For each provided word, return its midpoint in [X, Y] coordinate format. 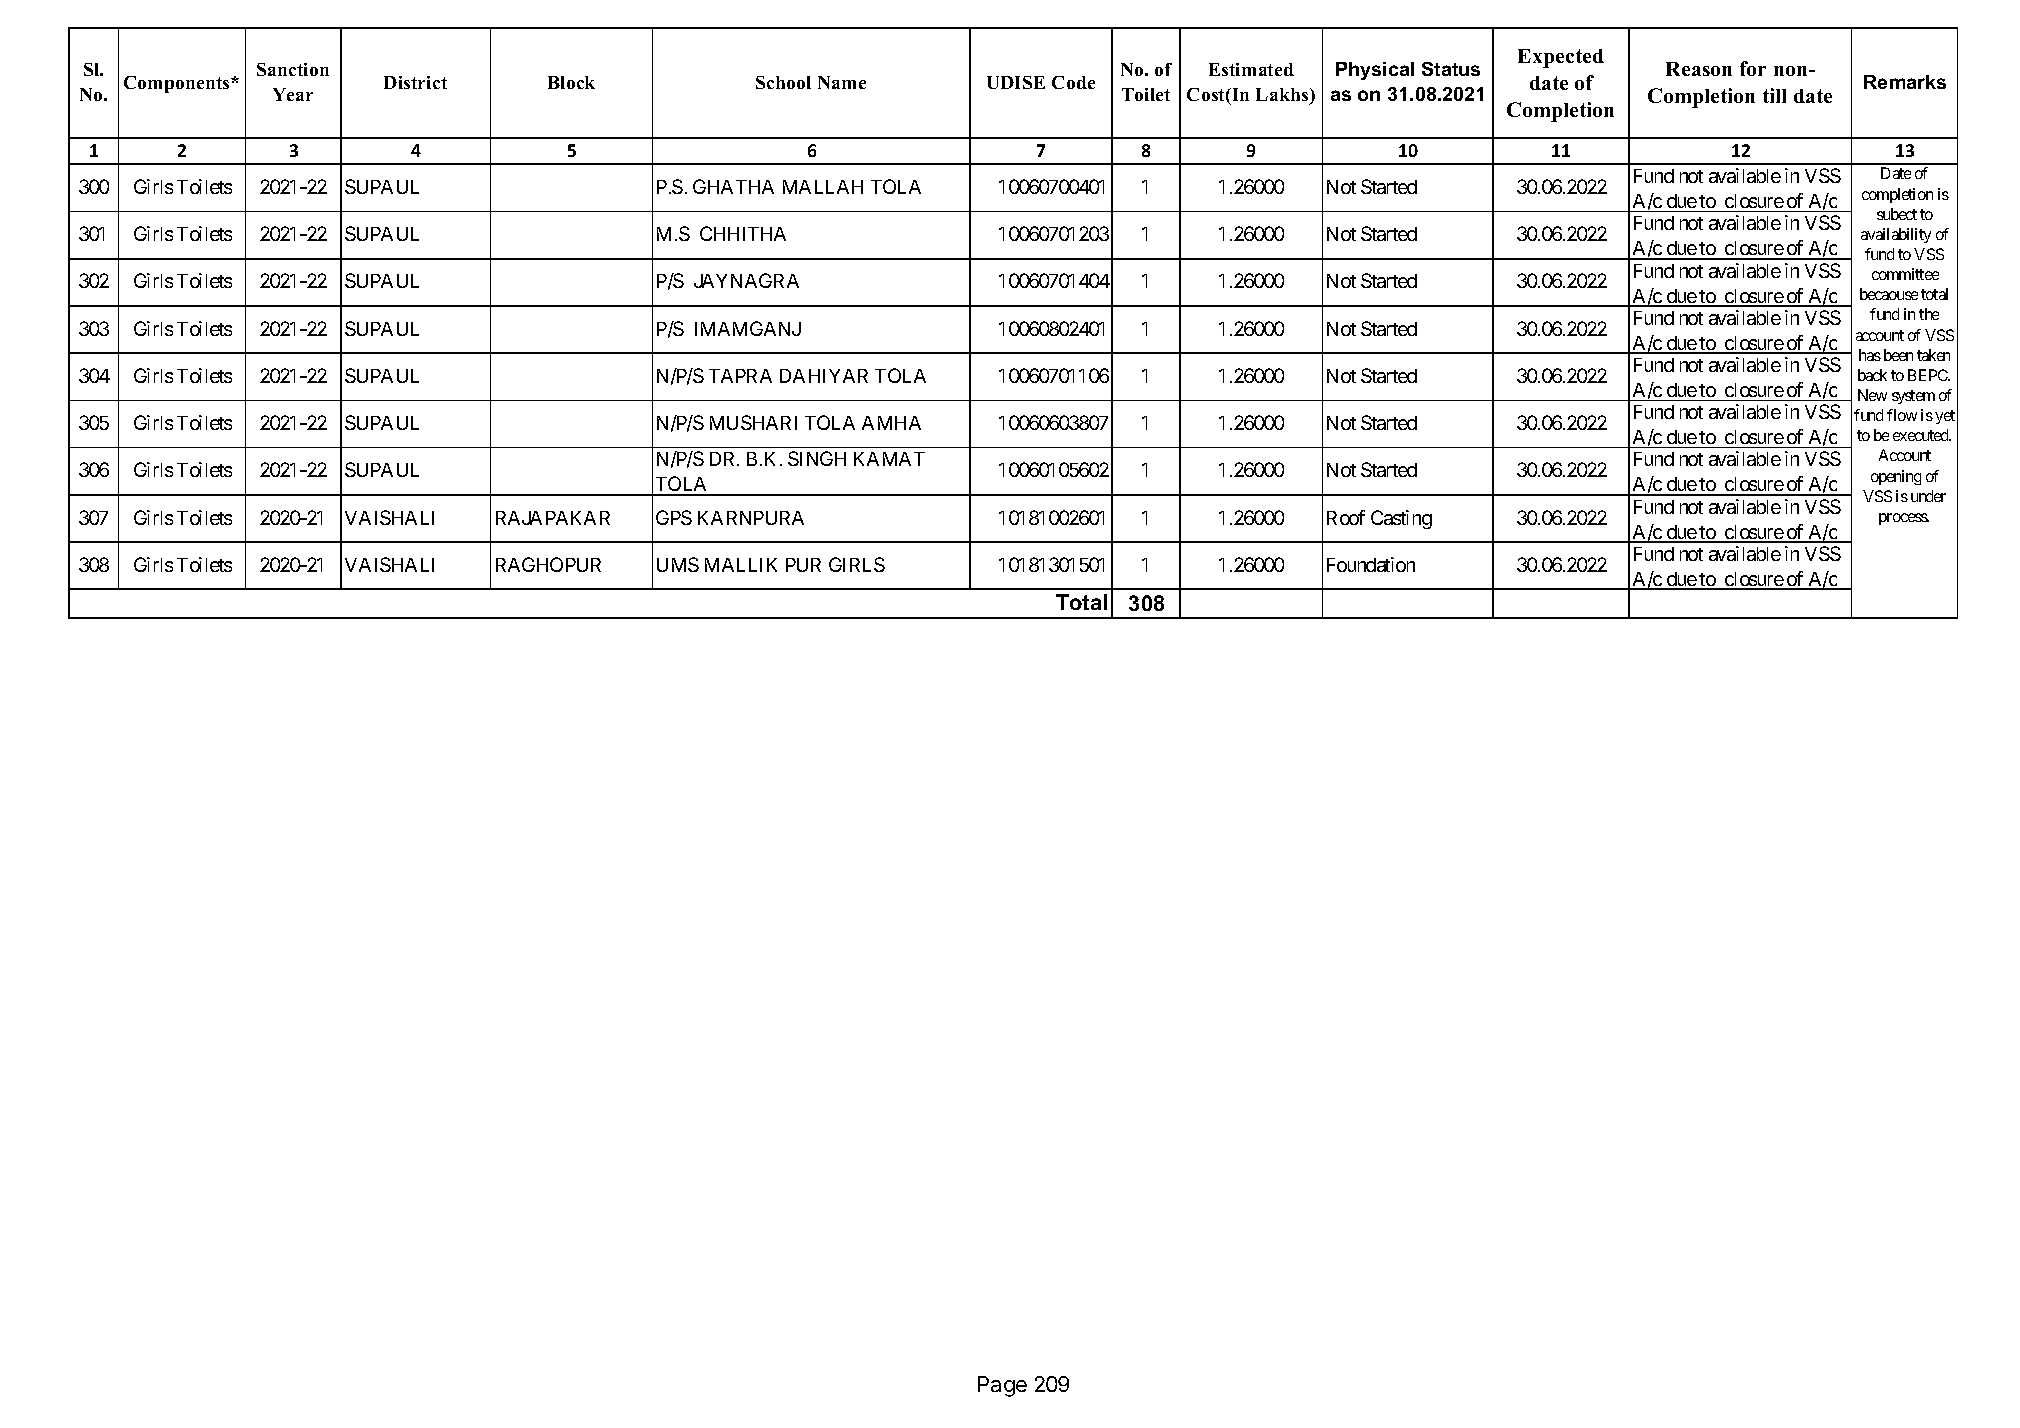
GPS [674, 517]
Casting [1401, 519]
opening [1896, 477]
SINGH [817, 458]
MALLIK [741, 565]
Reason [1699, 69]
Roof [1346, 517]
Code [1073, 82]
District [415, 82]
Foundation [1371, 564]
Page [1002, 1386]
